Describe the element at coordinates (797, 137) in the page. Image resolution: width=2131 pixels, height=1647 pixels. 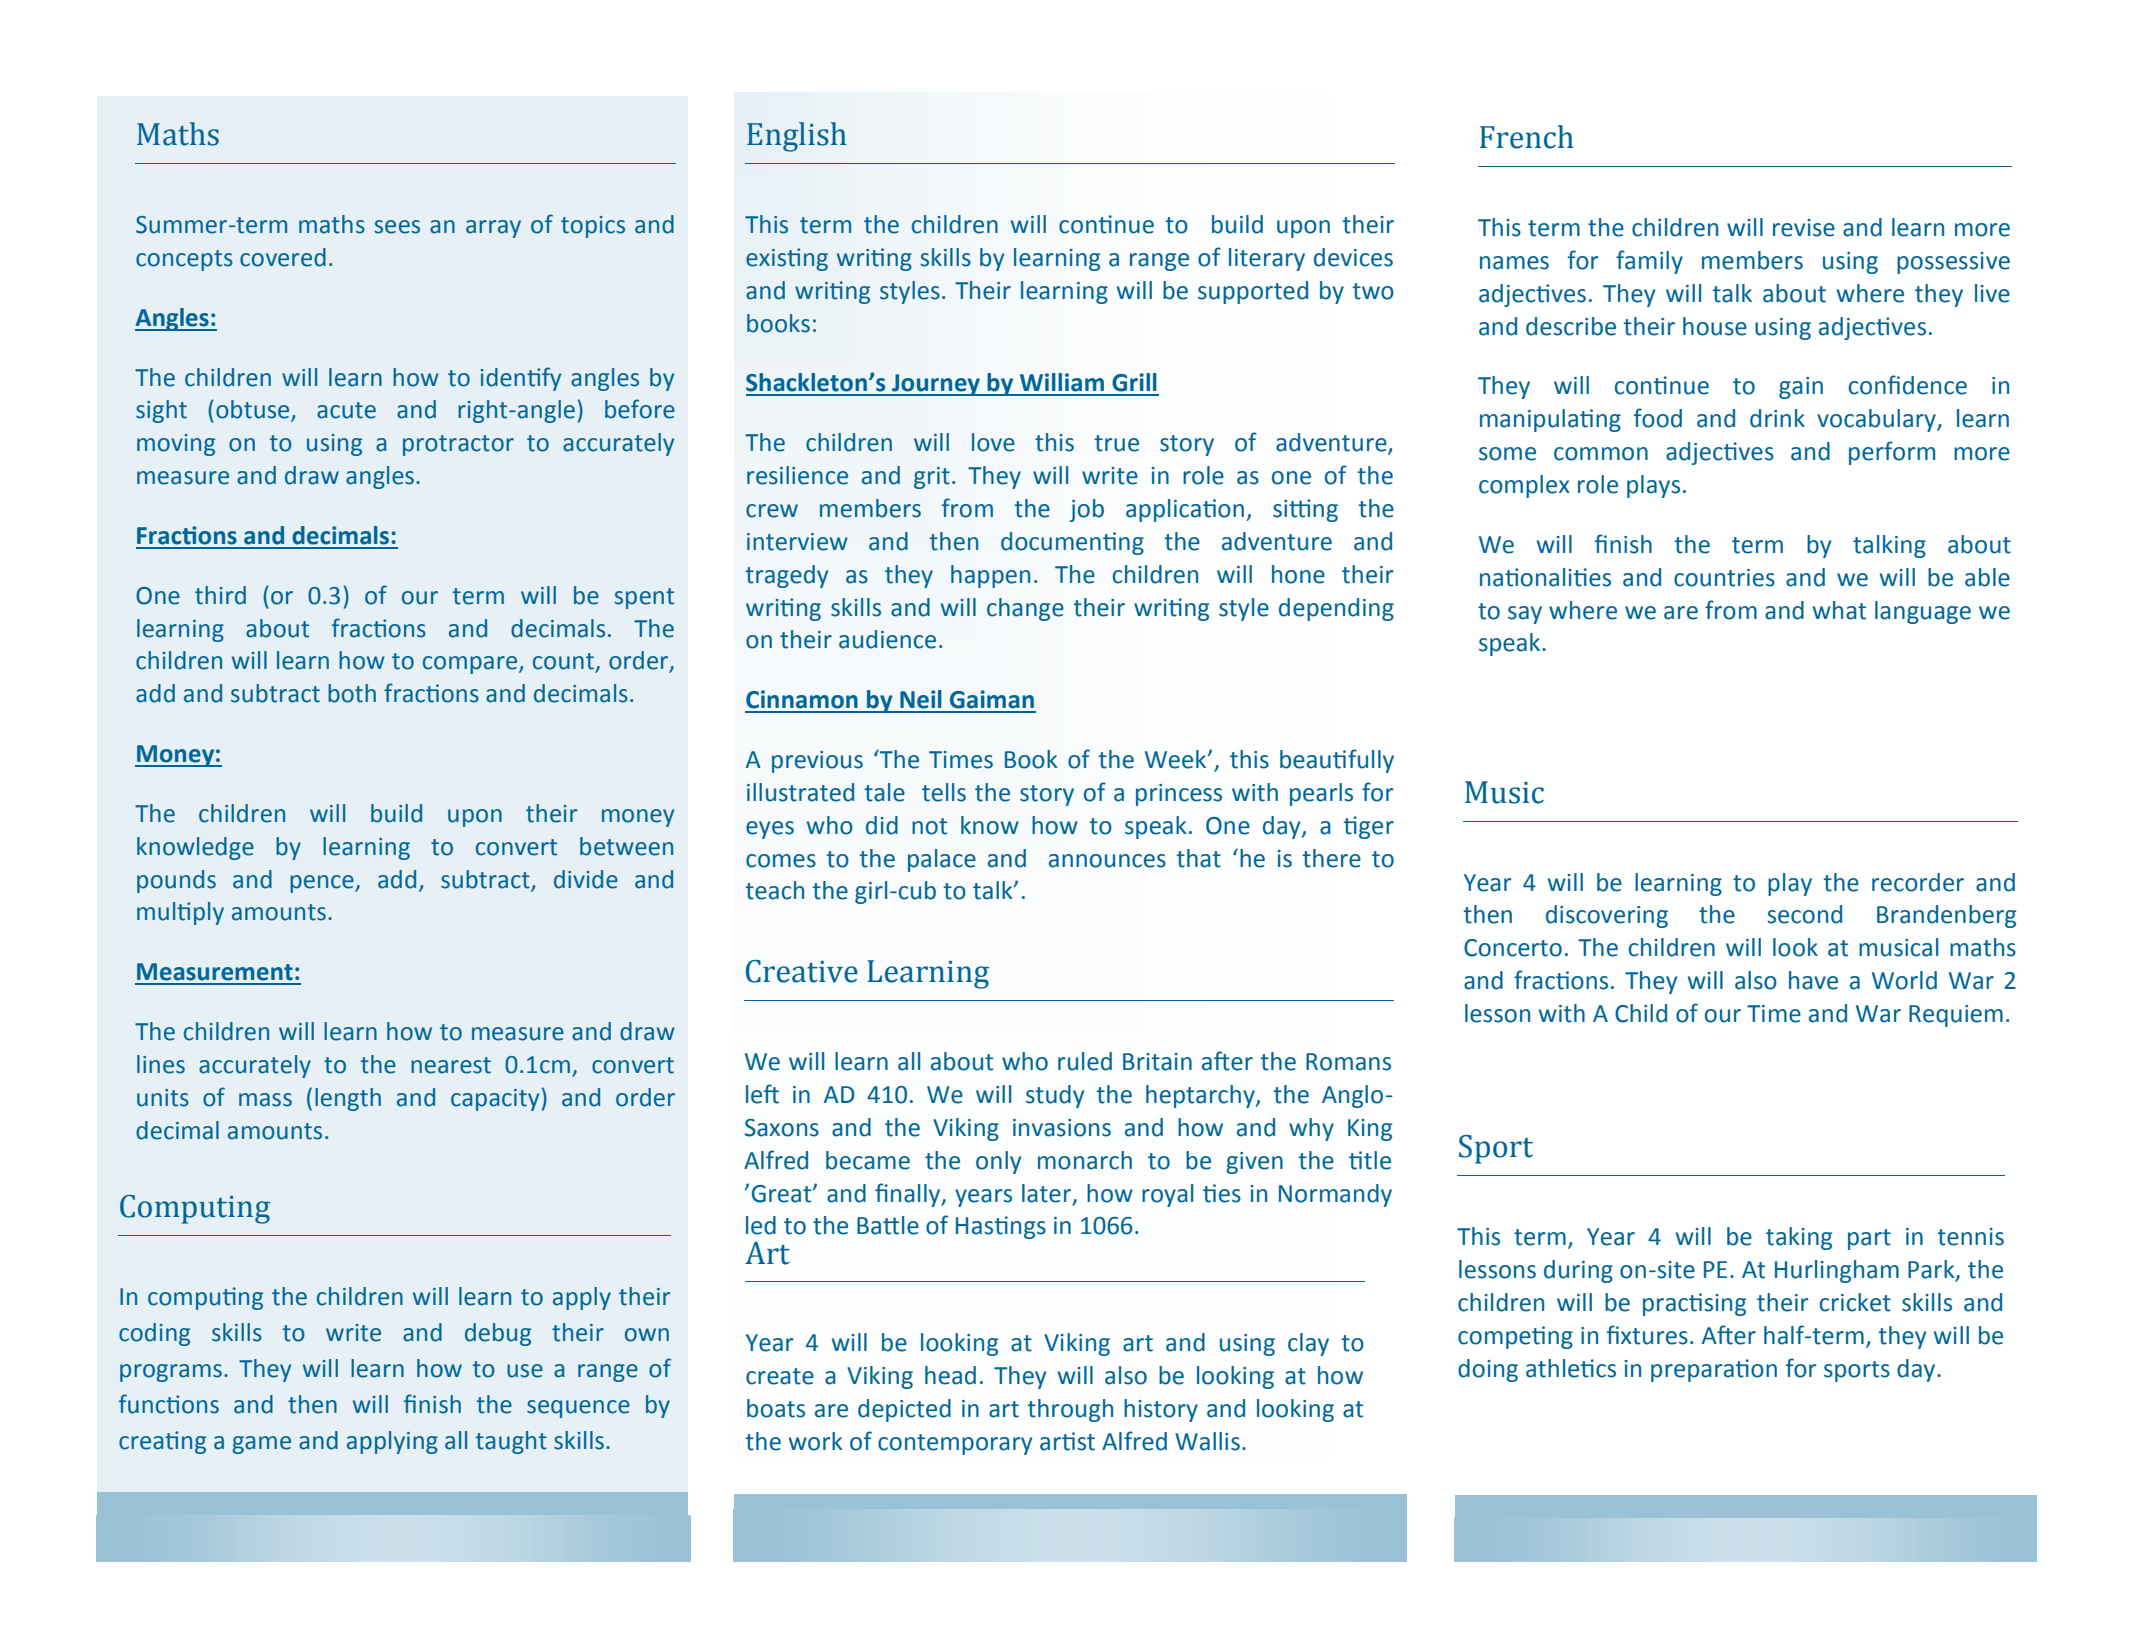
I see `English` at that location.
